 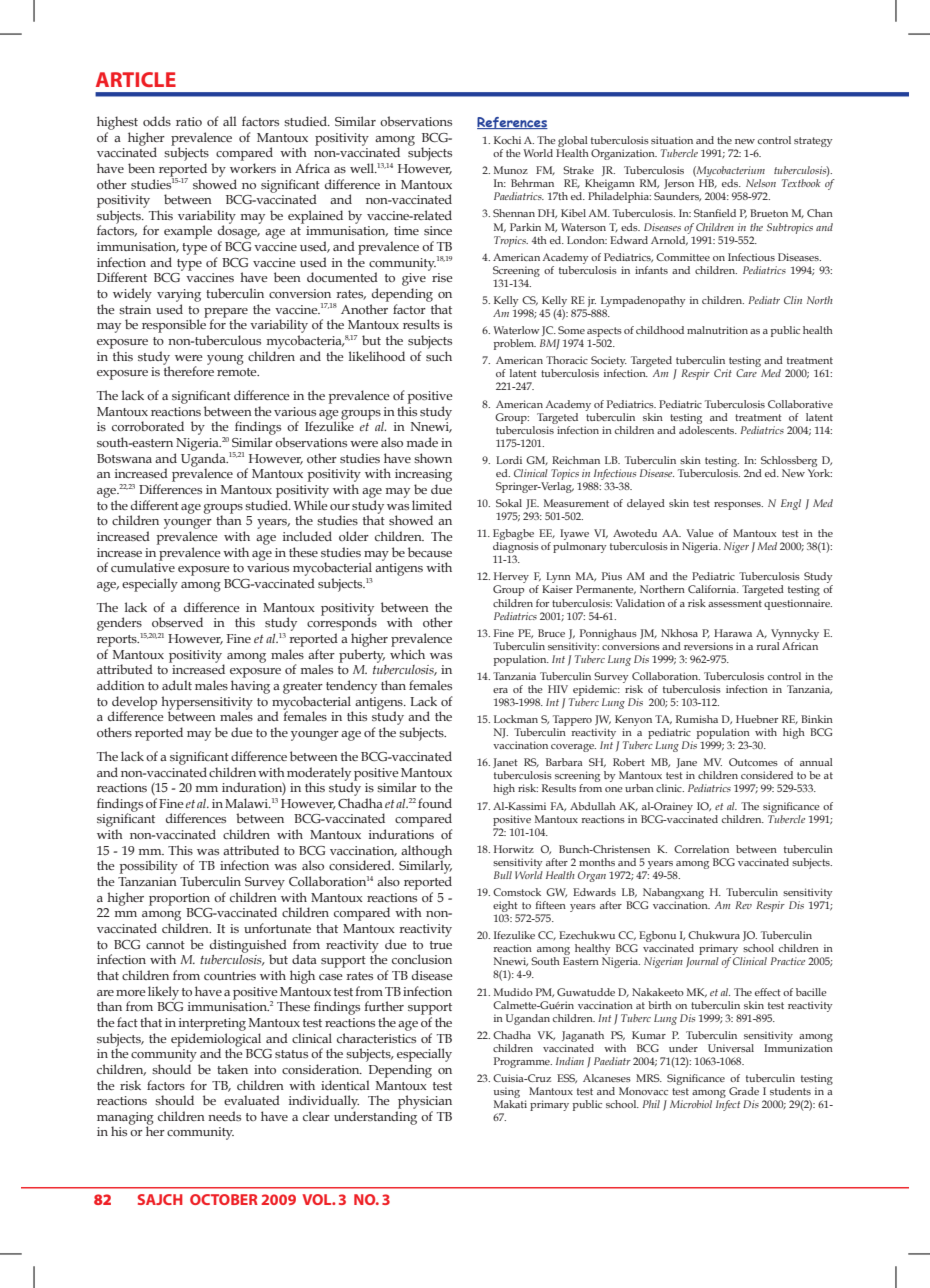 What do you see at coordinates (691, 1104) in the page?
I see `Microbiol` at bounding box center [691, 1104].
